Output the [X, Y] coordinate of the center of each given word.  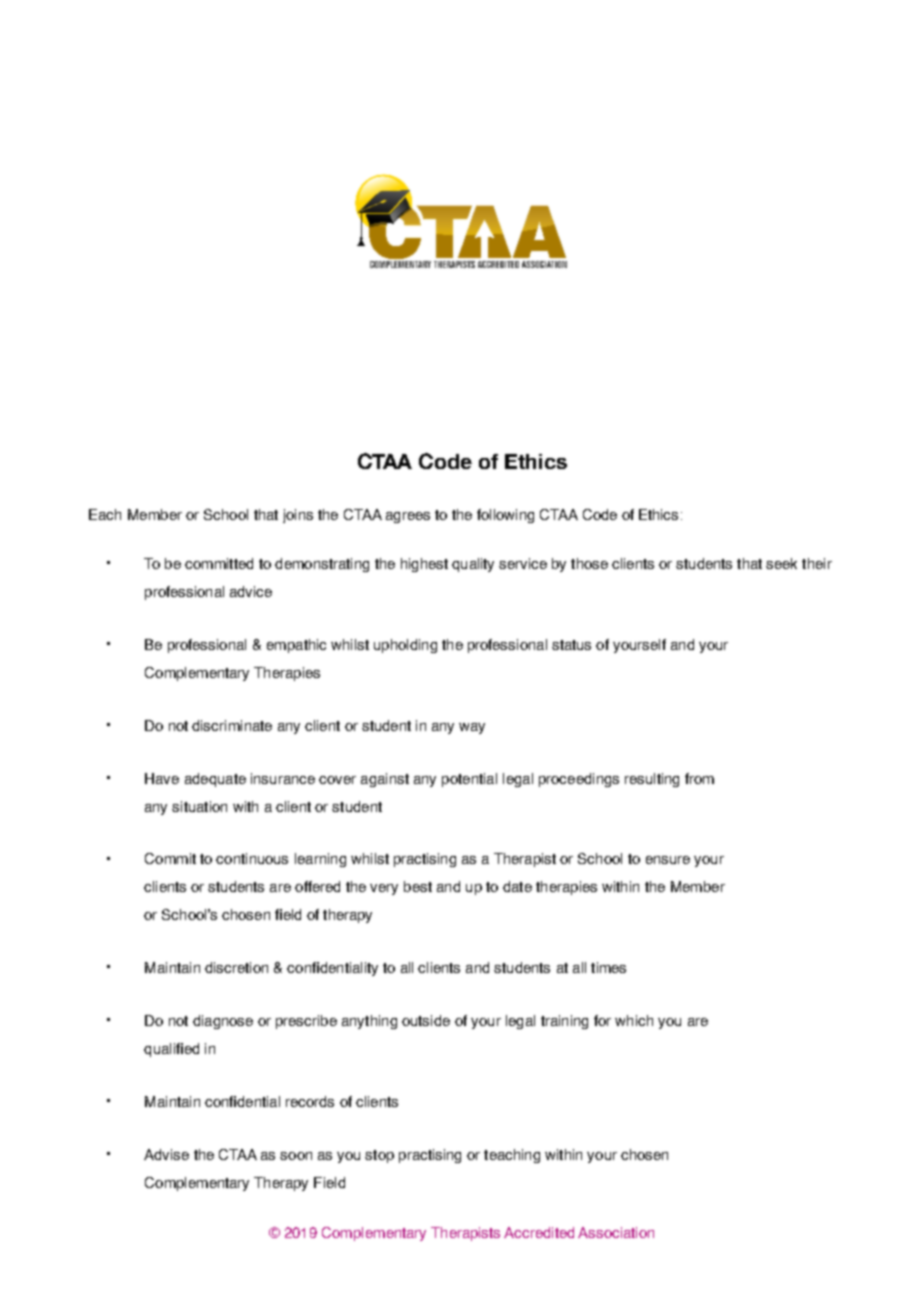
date [517, 886]
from [699, 778]
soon [296, 1156]
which [634, 1020]
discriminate [232, 725]
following [505, 516]
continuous [252, 858]
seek [781, 563]
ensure [668, 860]
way [472, 728]
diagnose [223, 1022]
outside [426, 1020]
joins [298, 516]
